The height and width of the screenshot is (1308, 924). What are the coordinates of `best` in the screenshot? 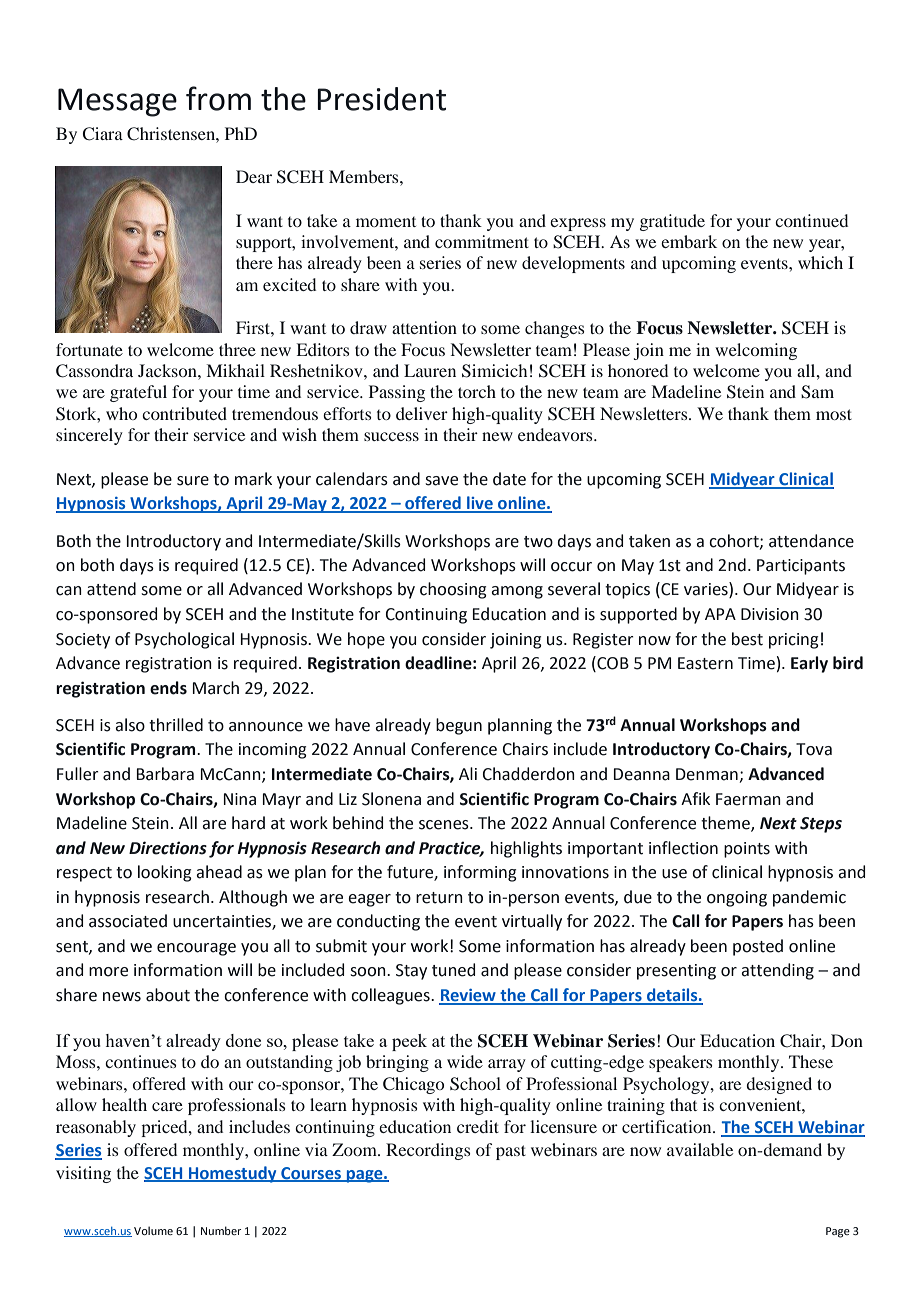 It's located at (747, 639).
